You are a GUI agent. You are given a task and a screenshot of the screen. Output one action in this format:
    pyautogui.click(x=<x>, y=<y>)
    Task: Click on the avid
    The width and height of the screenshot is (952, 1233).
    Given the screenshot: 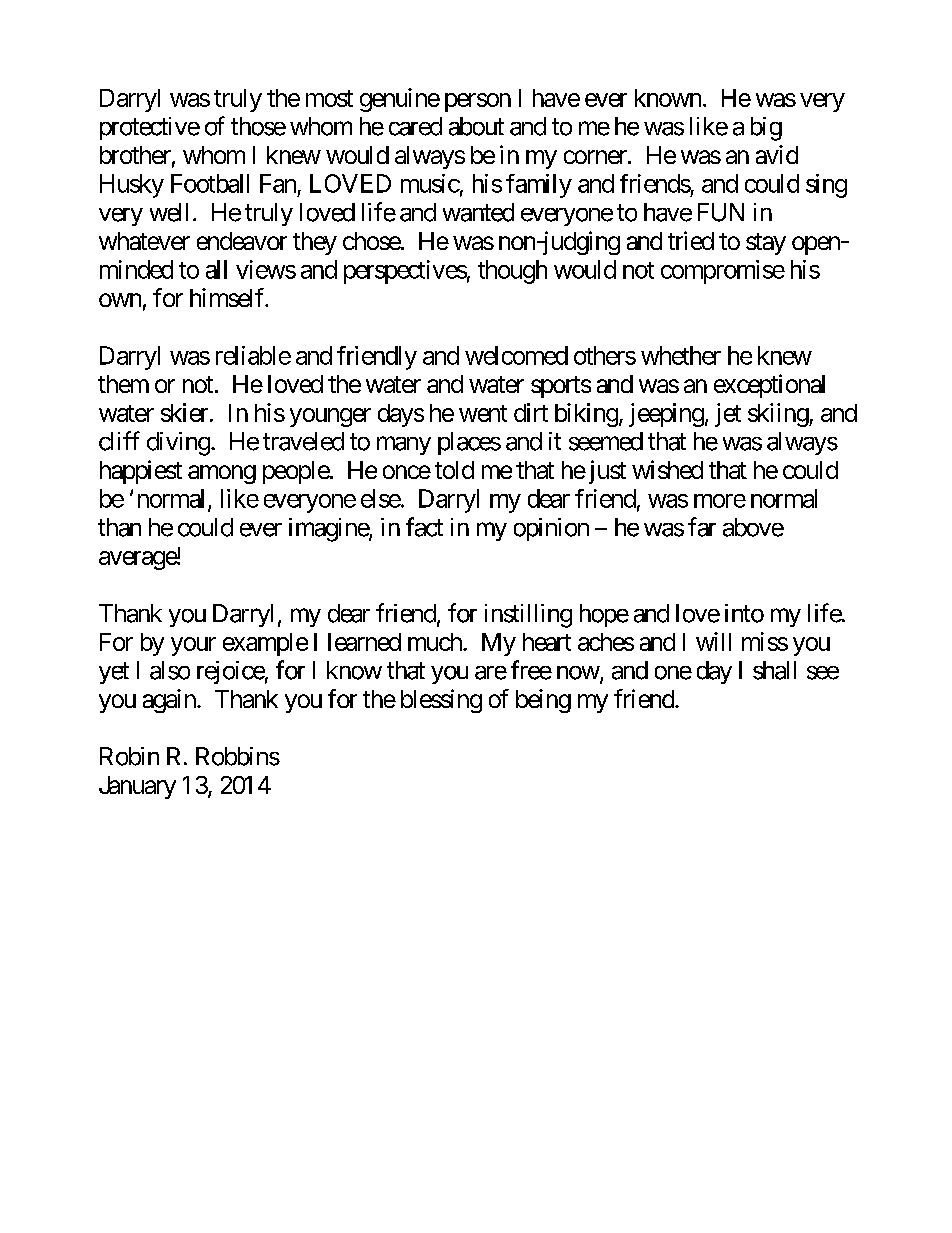 What is the action you would take?
    pyautogui.click(x=777, y=154)
